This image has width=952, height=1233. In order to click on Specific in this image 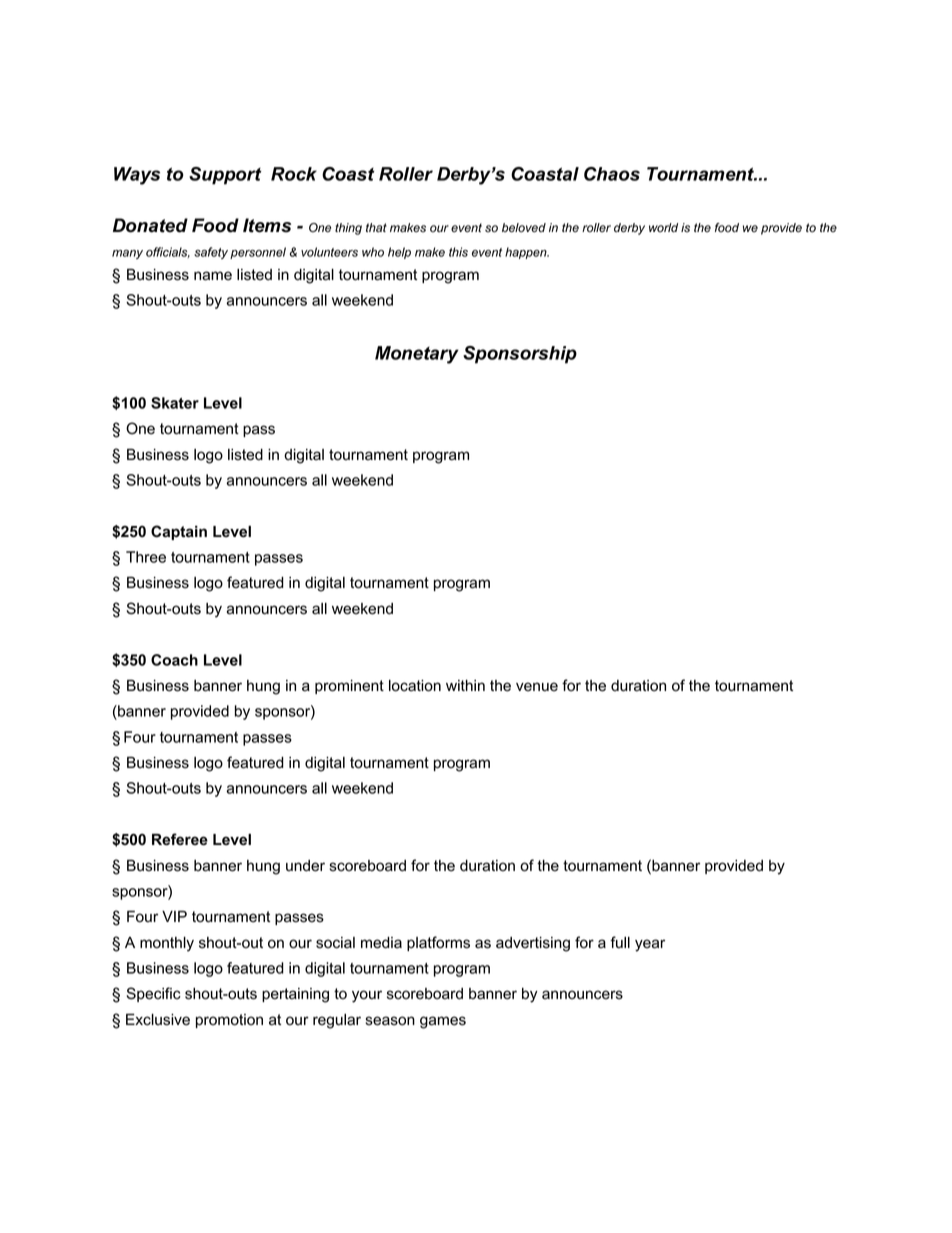, I will do `click(154, 994)`.
